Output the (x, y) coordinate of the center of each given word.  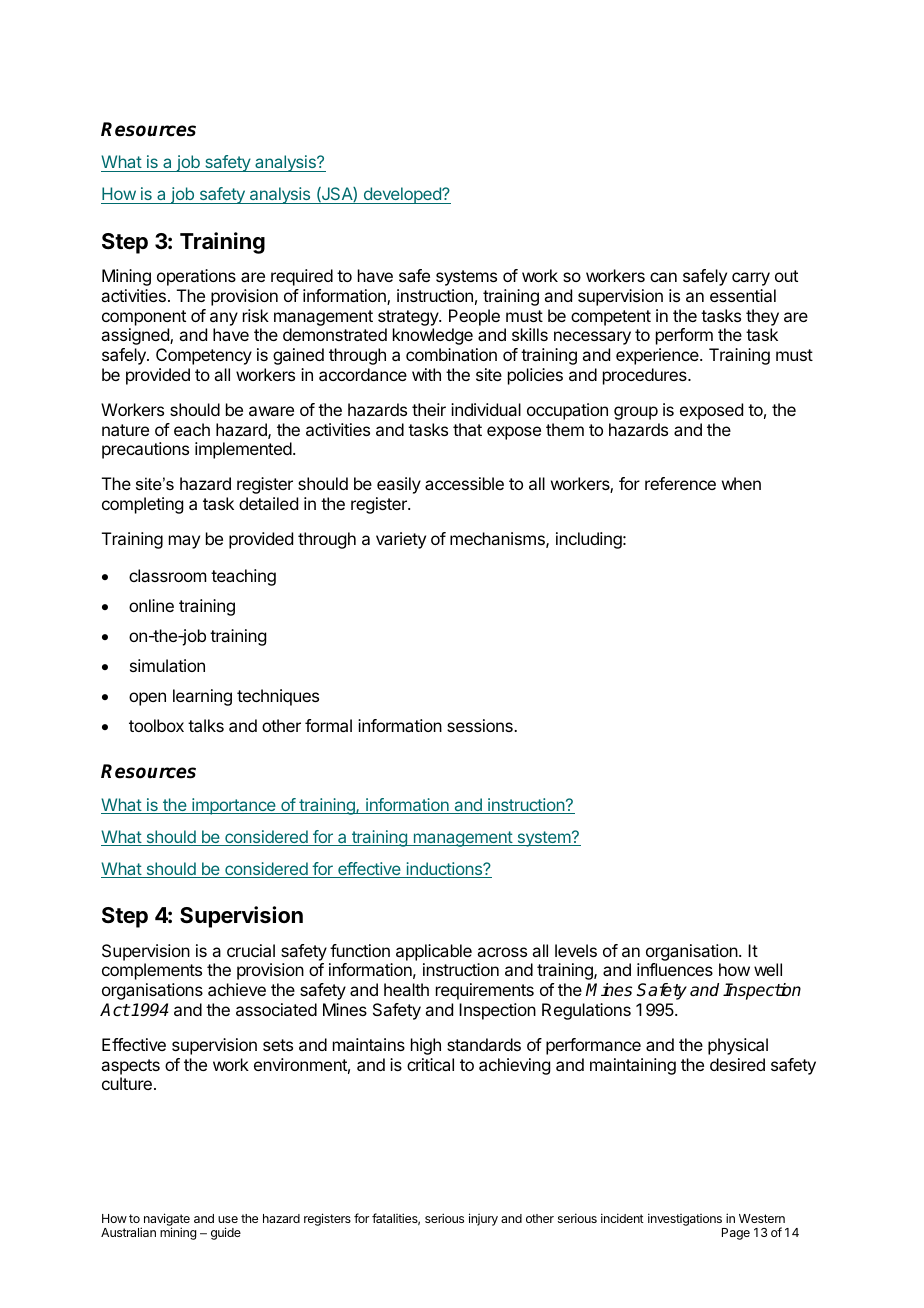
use (228, 1219)
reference (680, 483)
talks (206, 725)
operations (196, 277)
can (663, 277)
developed (402, 195)
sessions (481, 725)
